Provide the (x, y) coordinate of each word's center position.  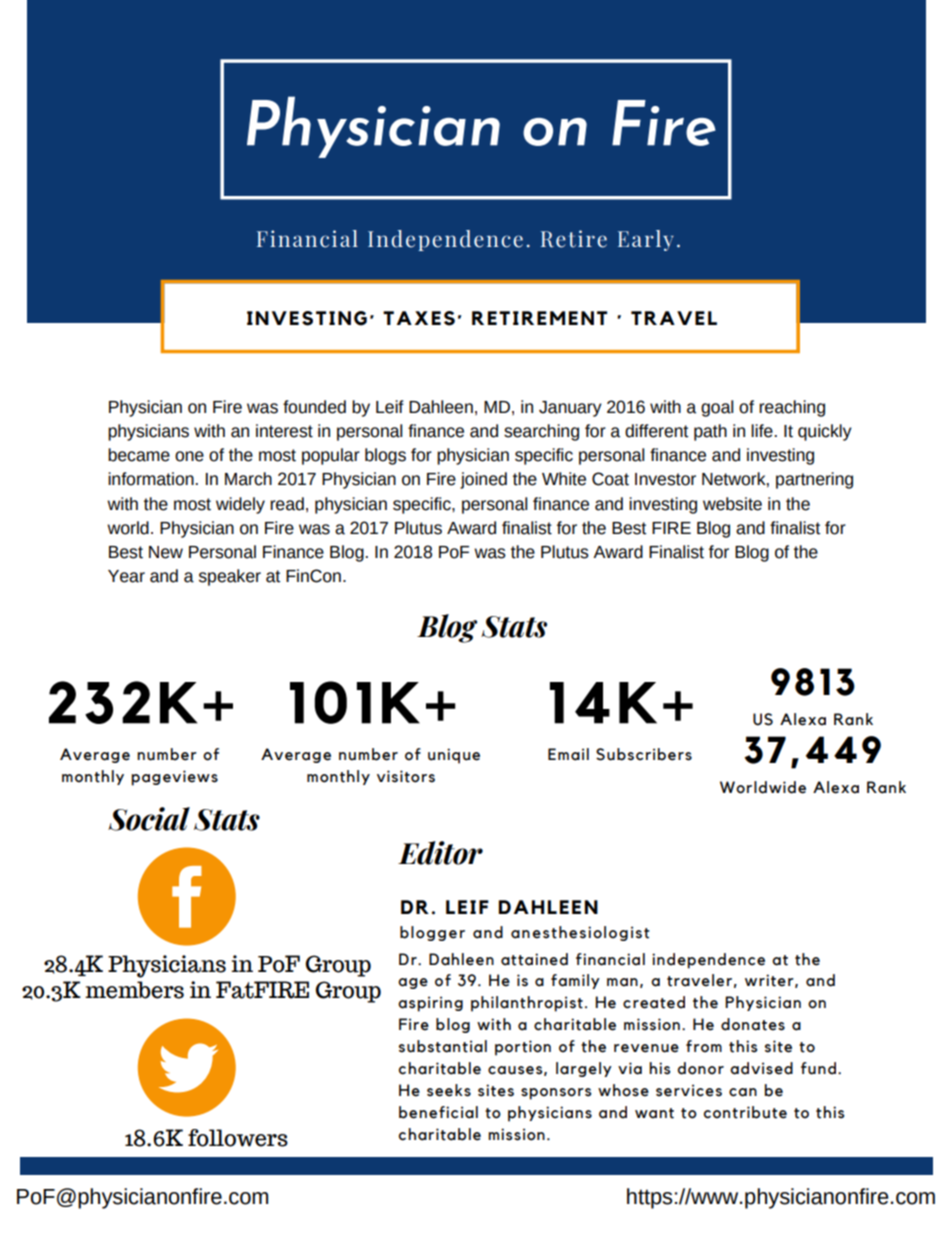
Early (646, 240)
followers (238, 1138)
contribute (745, 1112)
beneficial (438, 1112)
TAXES (419, 318)
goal (717, 408)
